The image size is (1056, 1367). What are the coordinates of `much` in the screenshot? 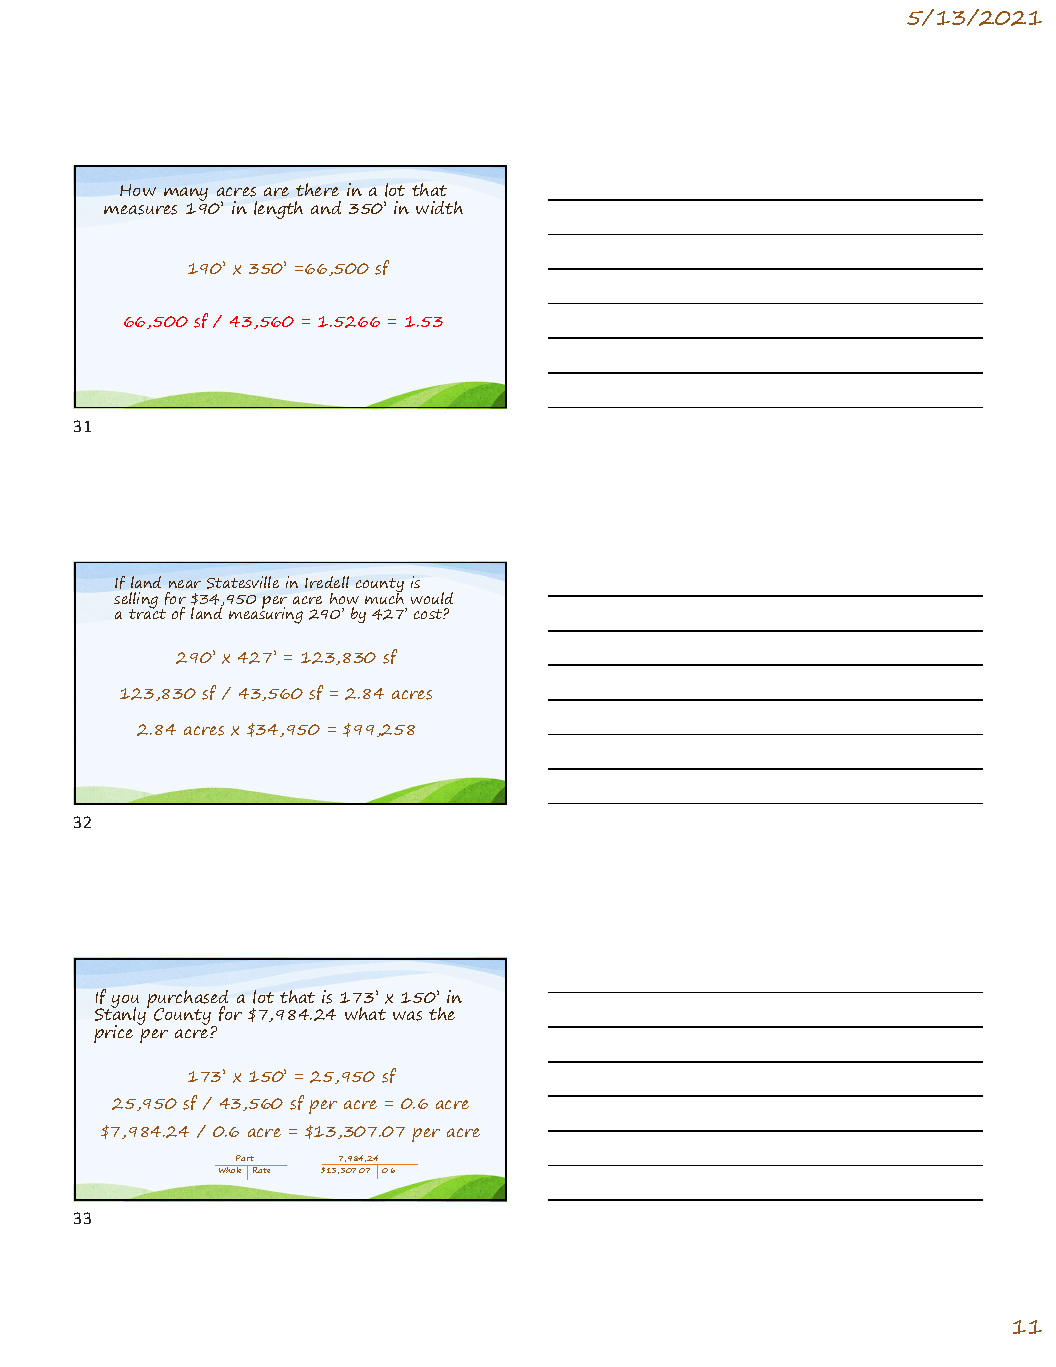 It's located at (384, 597).
